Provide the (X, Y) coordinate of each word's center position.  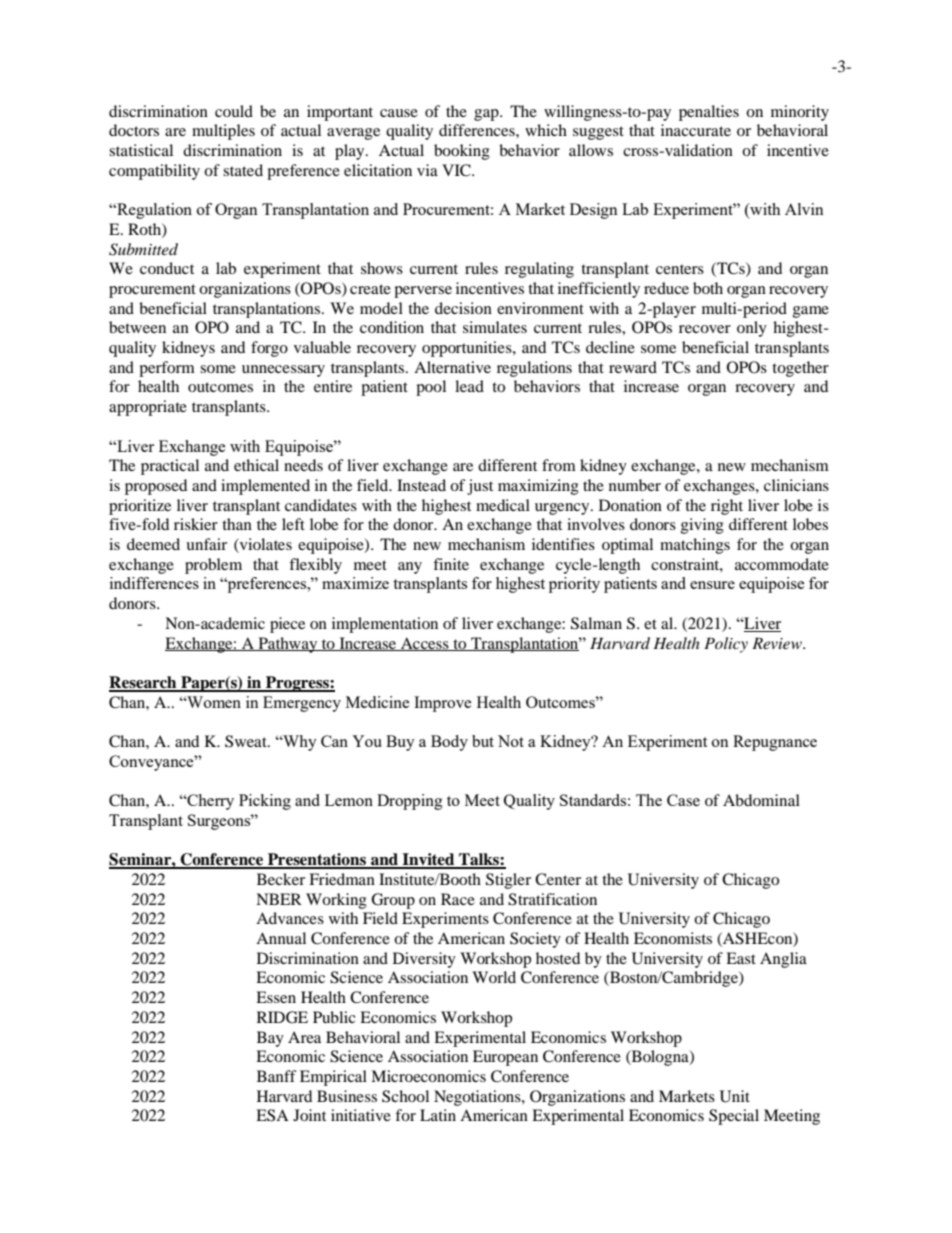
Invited (429, 860)
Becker (281, 879)
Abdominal (761, 800)
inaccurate (696, 130)
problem (213, 566)
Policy (726, 645)
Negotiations (478, 1098)
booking (462, 152)
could (234, 111)
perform (167, 369)
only (752, 329)
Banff (277, 1076)
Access (425, 644)
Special (734, 1117)
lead (469, 386)
